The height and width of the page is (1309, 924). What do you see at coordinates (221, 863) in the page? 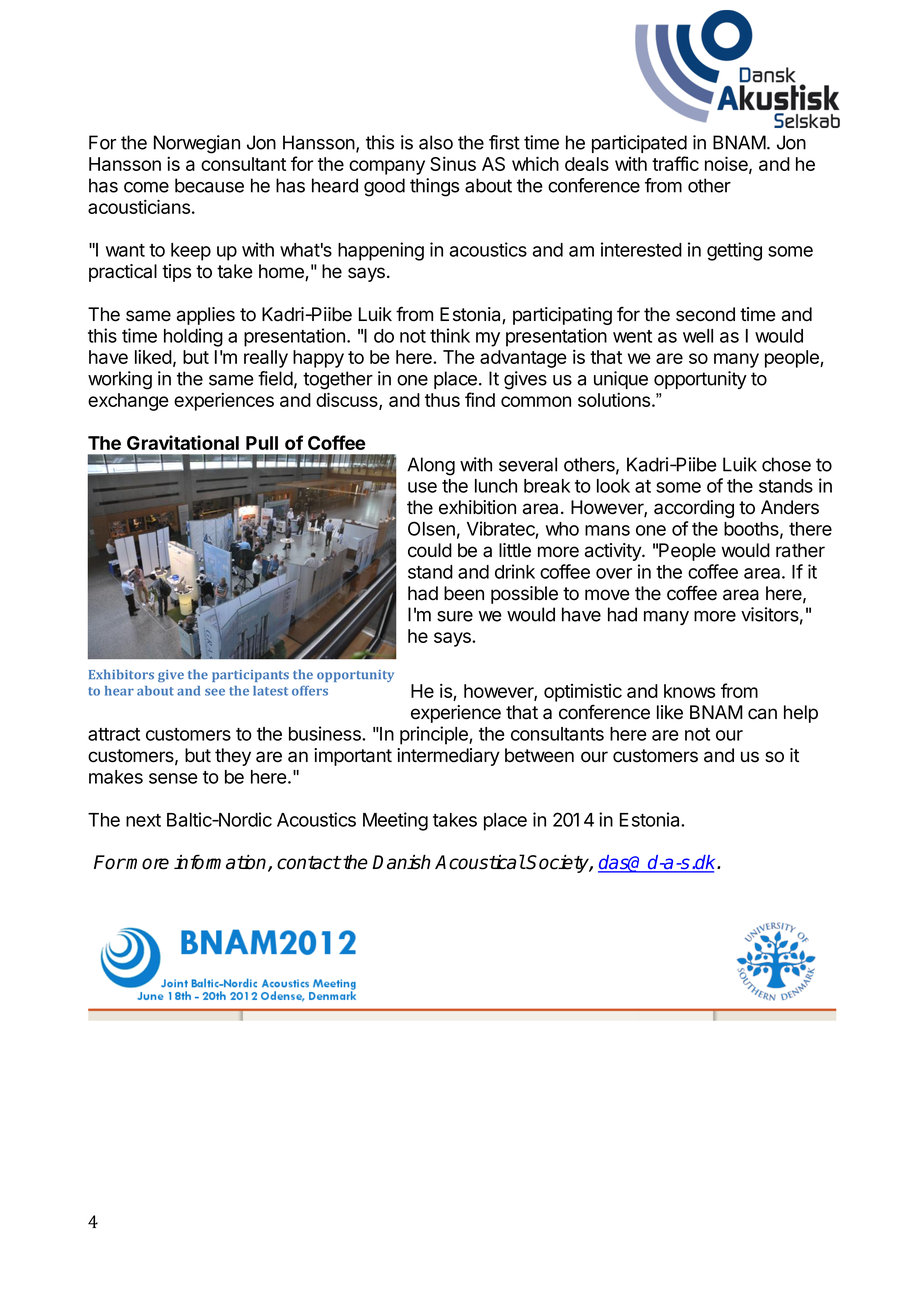
I see `information` at bounding box center [221, 863].
